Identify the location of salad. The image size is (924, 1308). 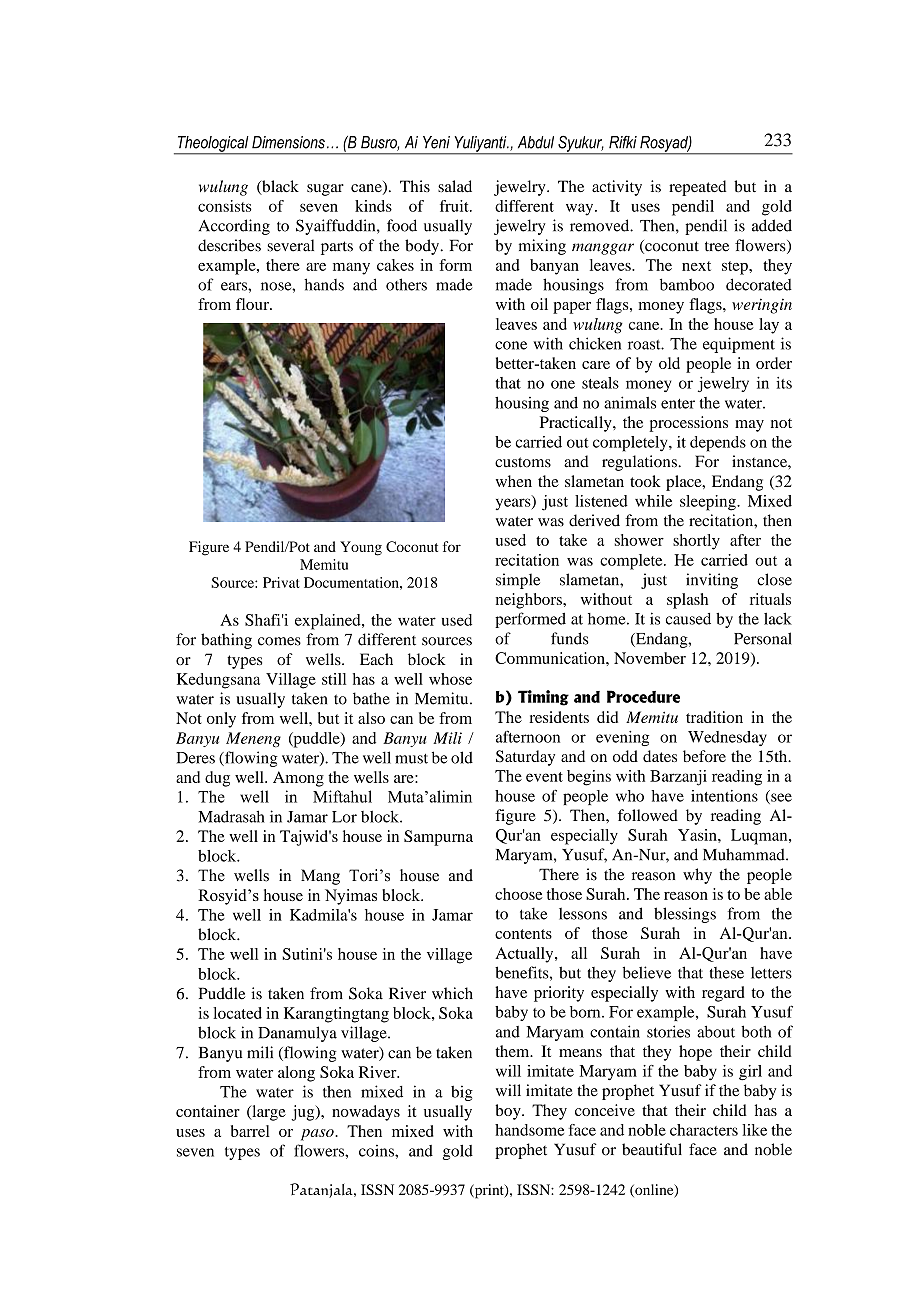
(455, 186).
